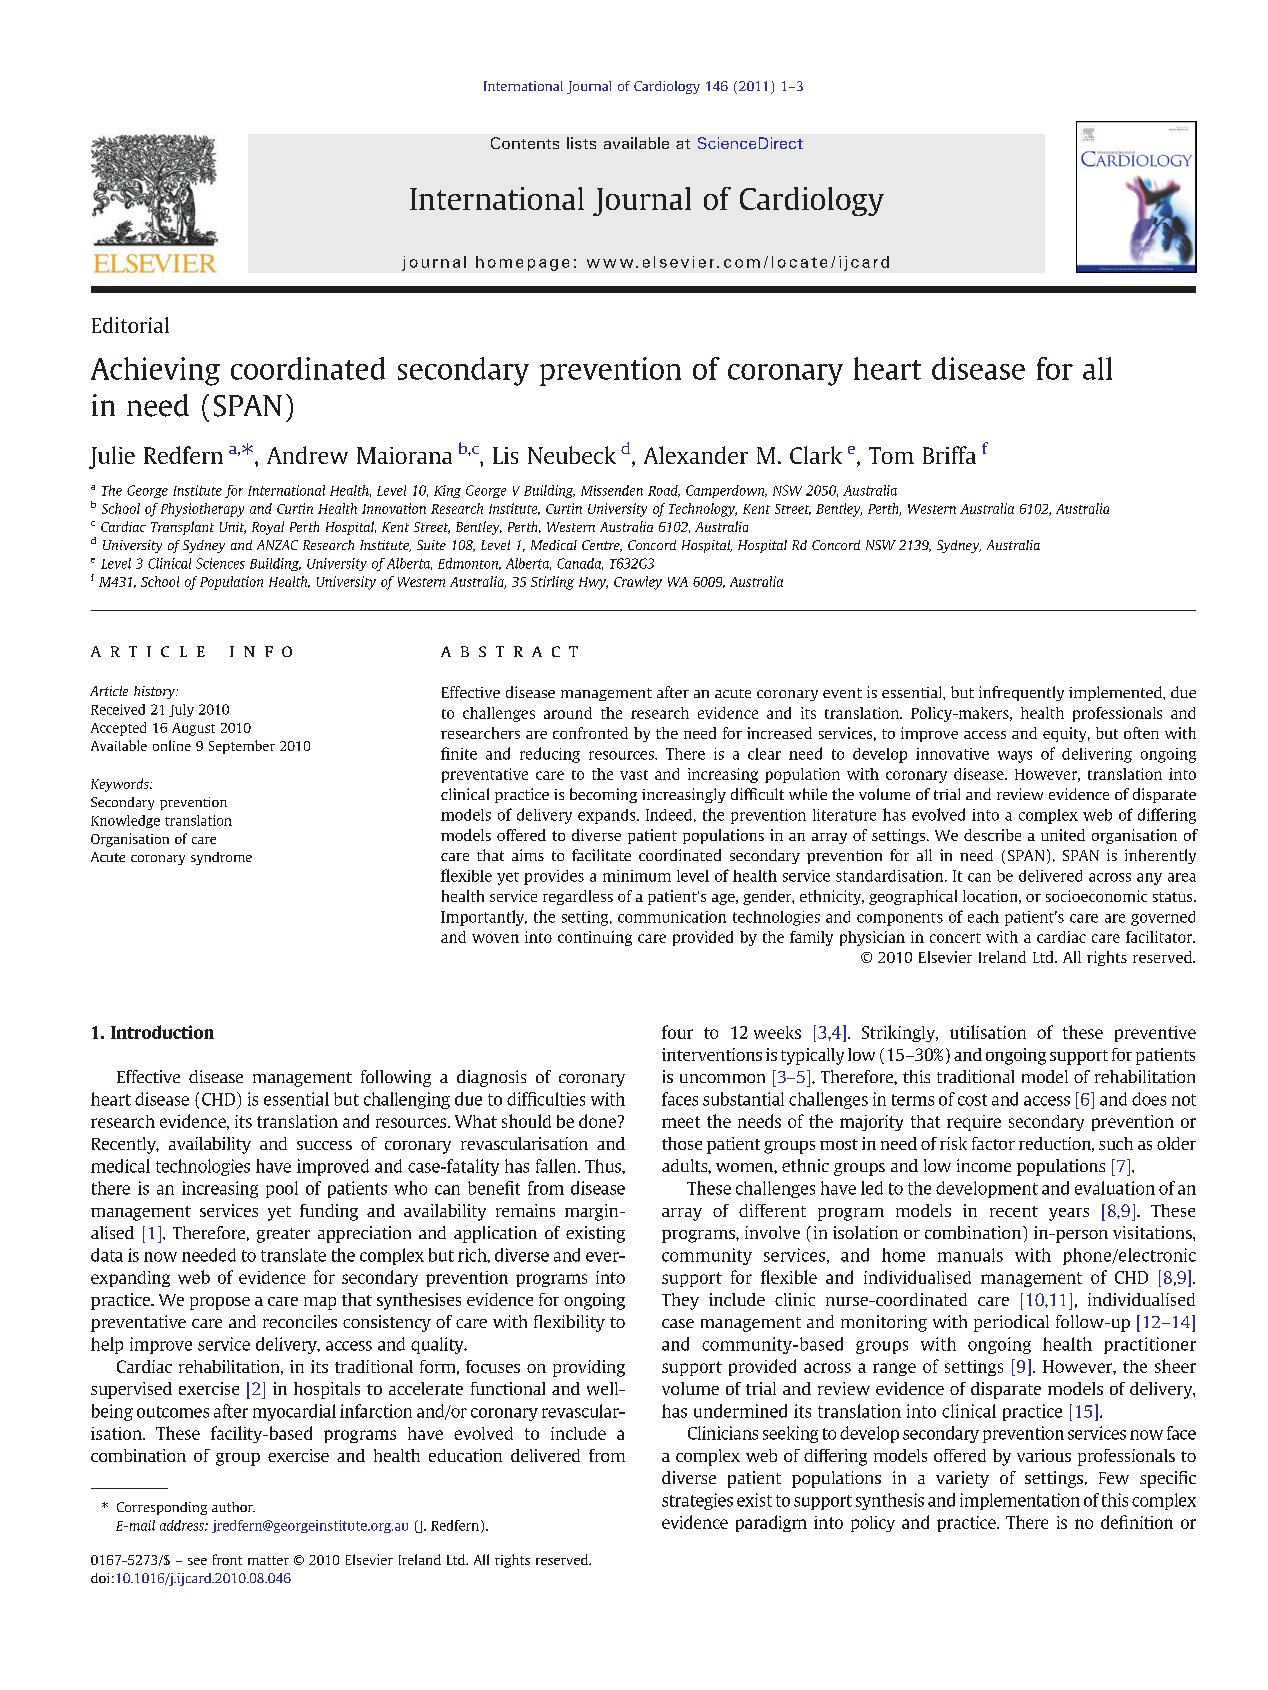 Image resolution: width=1268 pixels, height=1690 pixels. I want to click on describe, so click(992, 835).
